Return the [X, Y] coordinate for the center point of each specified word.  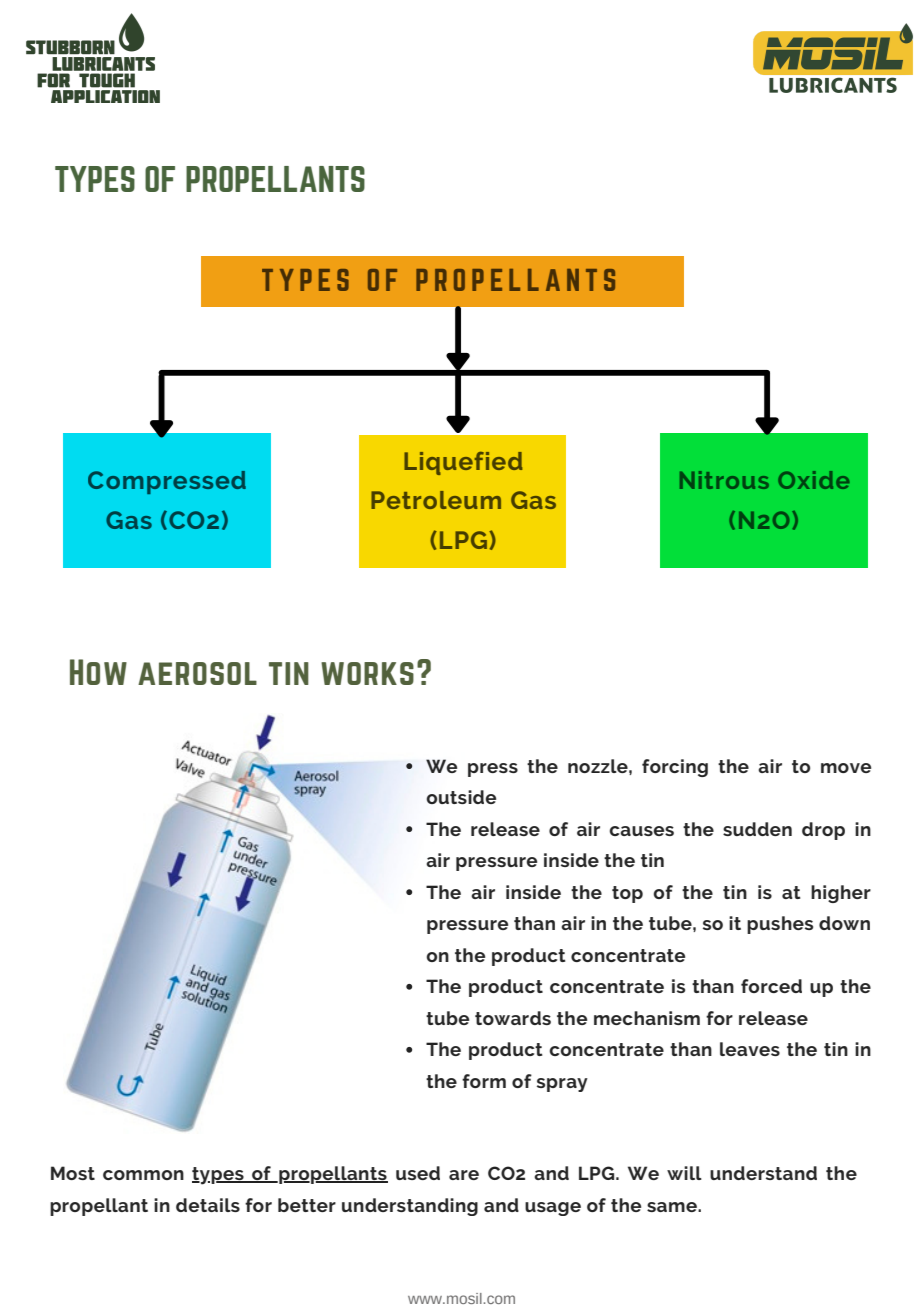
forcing [675, 768]
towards [513, 1018]
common [143, 1175]
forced [771, 986]
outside [461, 797]
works [367, 673]
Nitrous [724, 480]
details [208, 1205]
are [464, 1175]
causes [641, 831]
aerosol [197, 673]
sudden [757, 829]
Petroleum [436, 500]
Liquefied [463, 463]
